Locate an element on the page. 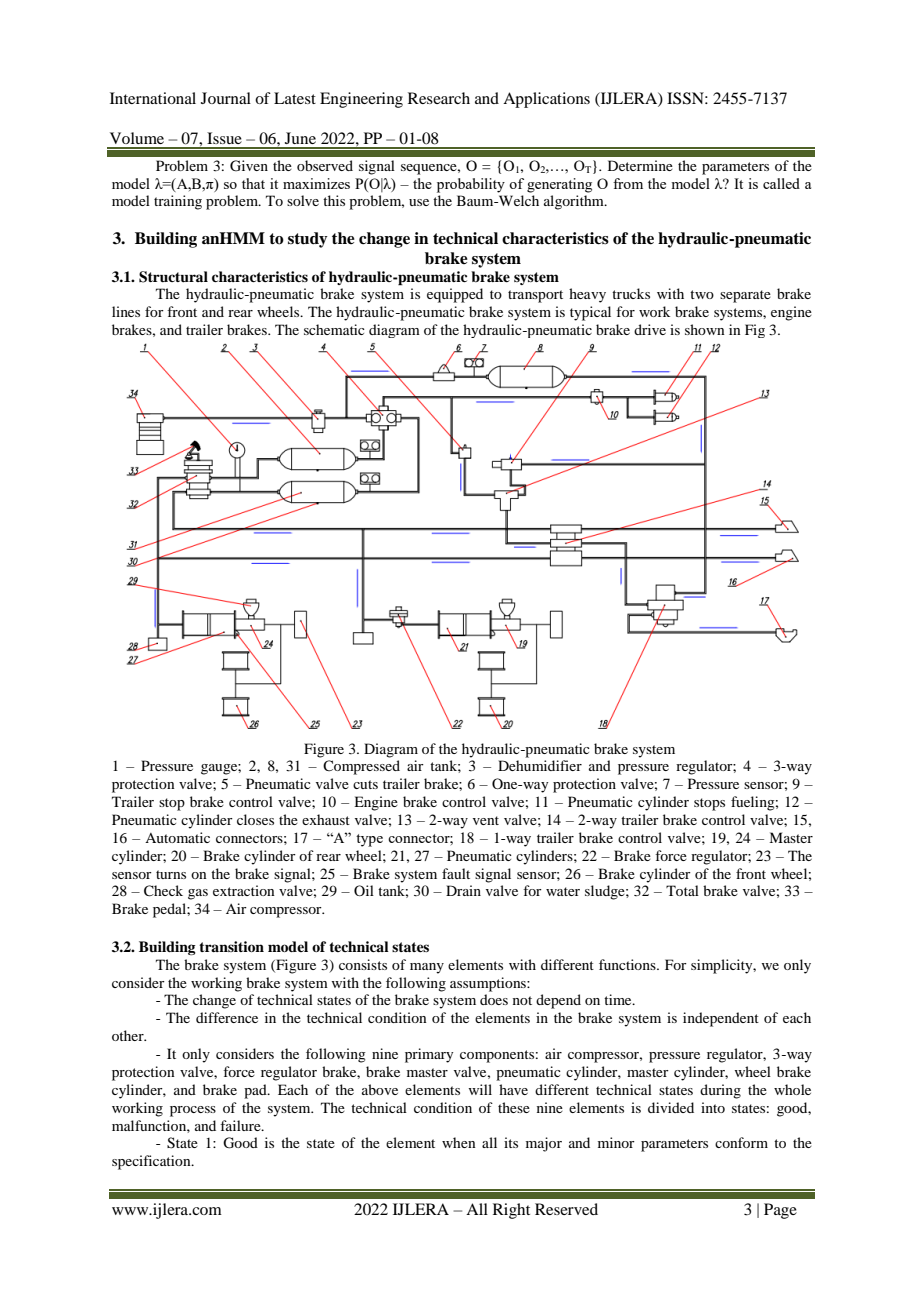 This document has height=1307, width=924. specification is located at coordinates (152, 1162).
